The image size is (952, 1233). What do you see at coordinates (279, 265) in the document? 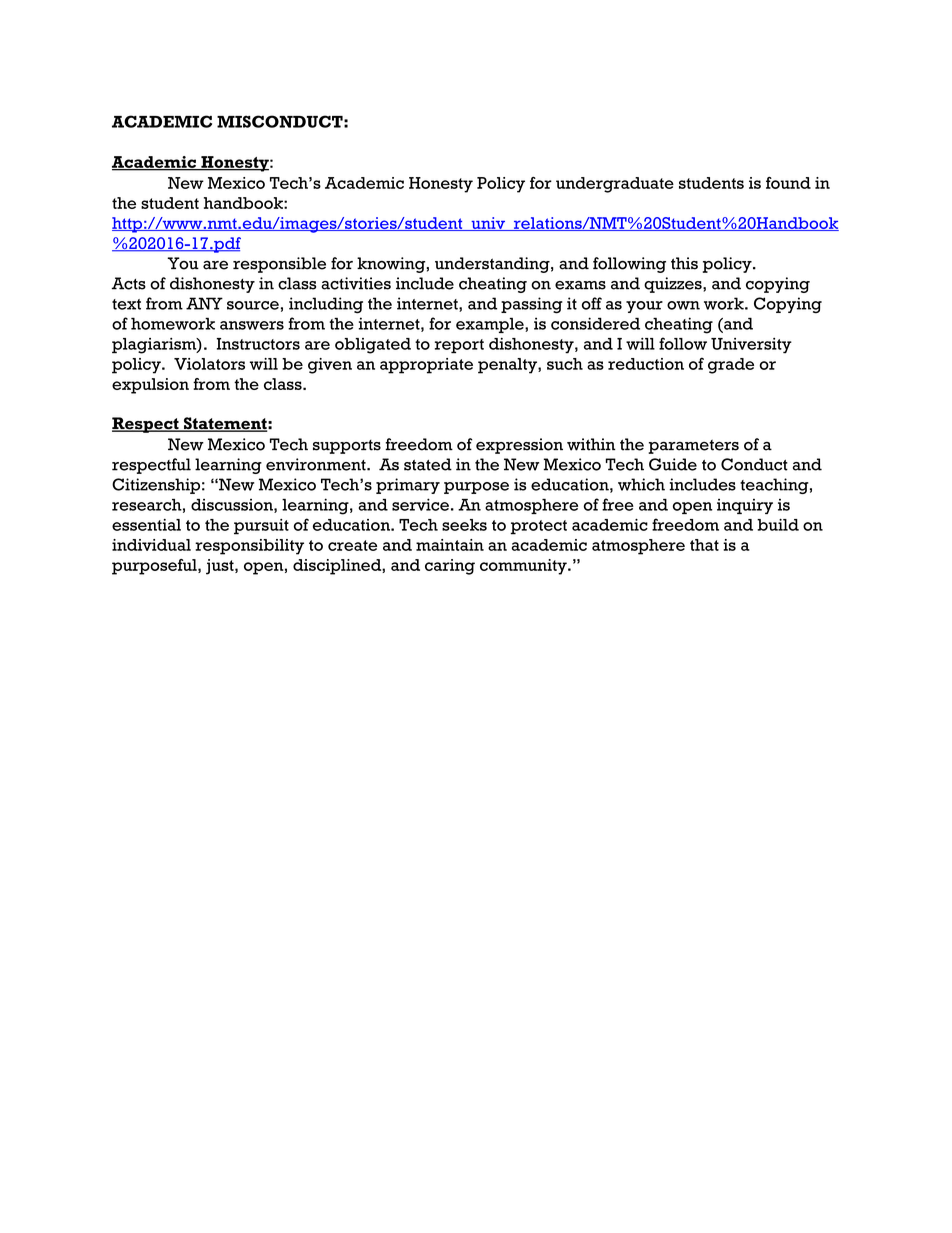
I see `responsible` at bounding box center [279, 265].
